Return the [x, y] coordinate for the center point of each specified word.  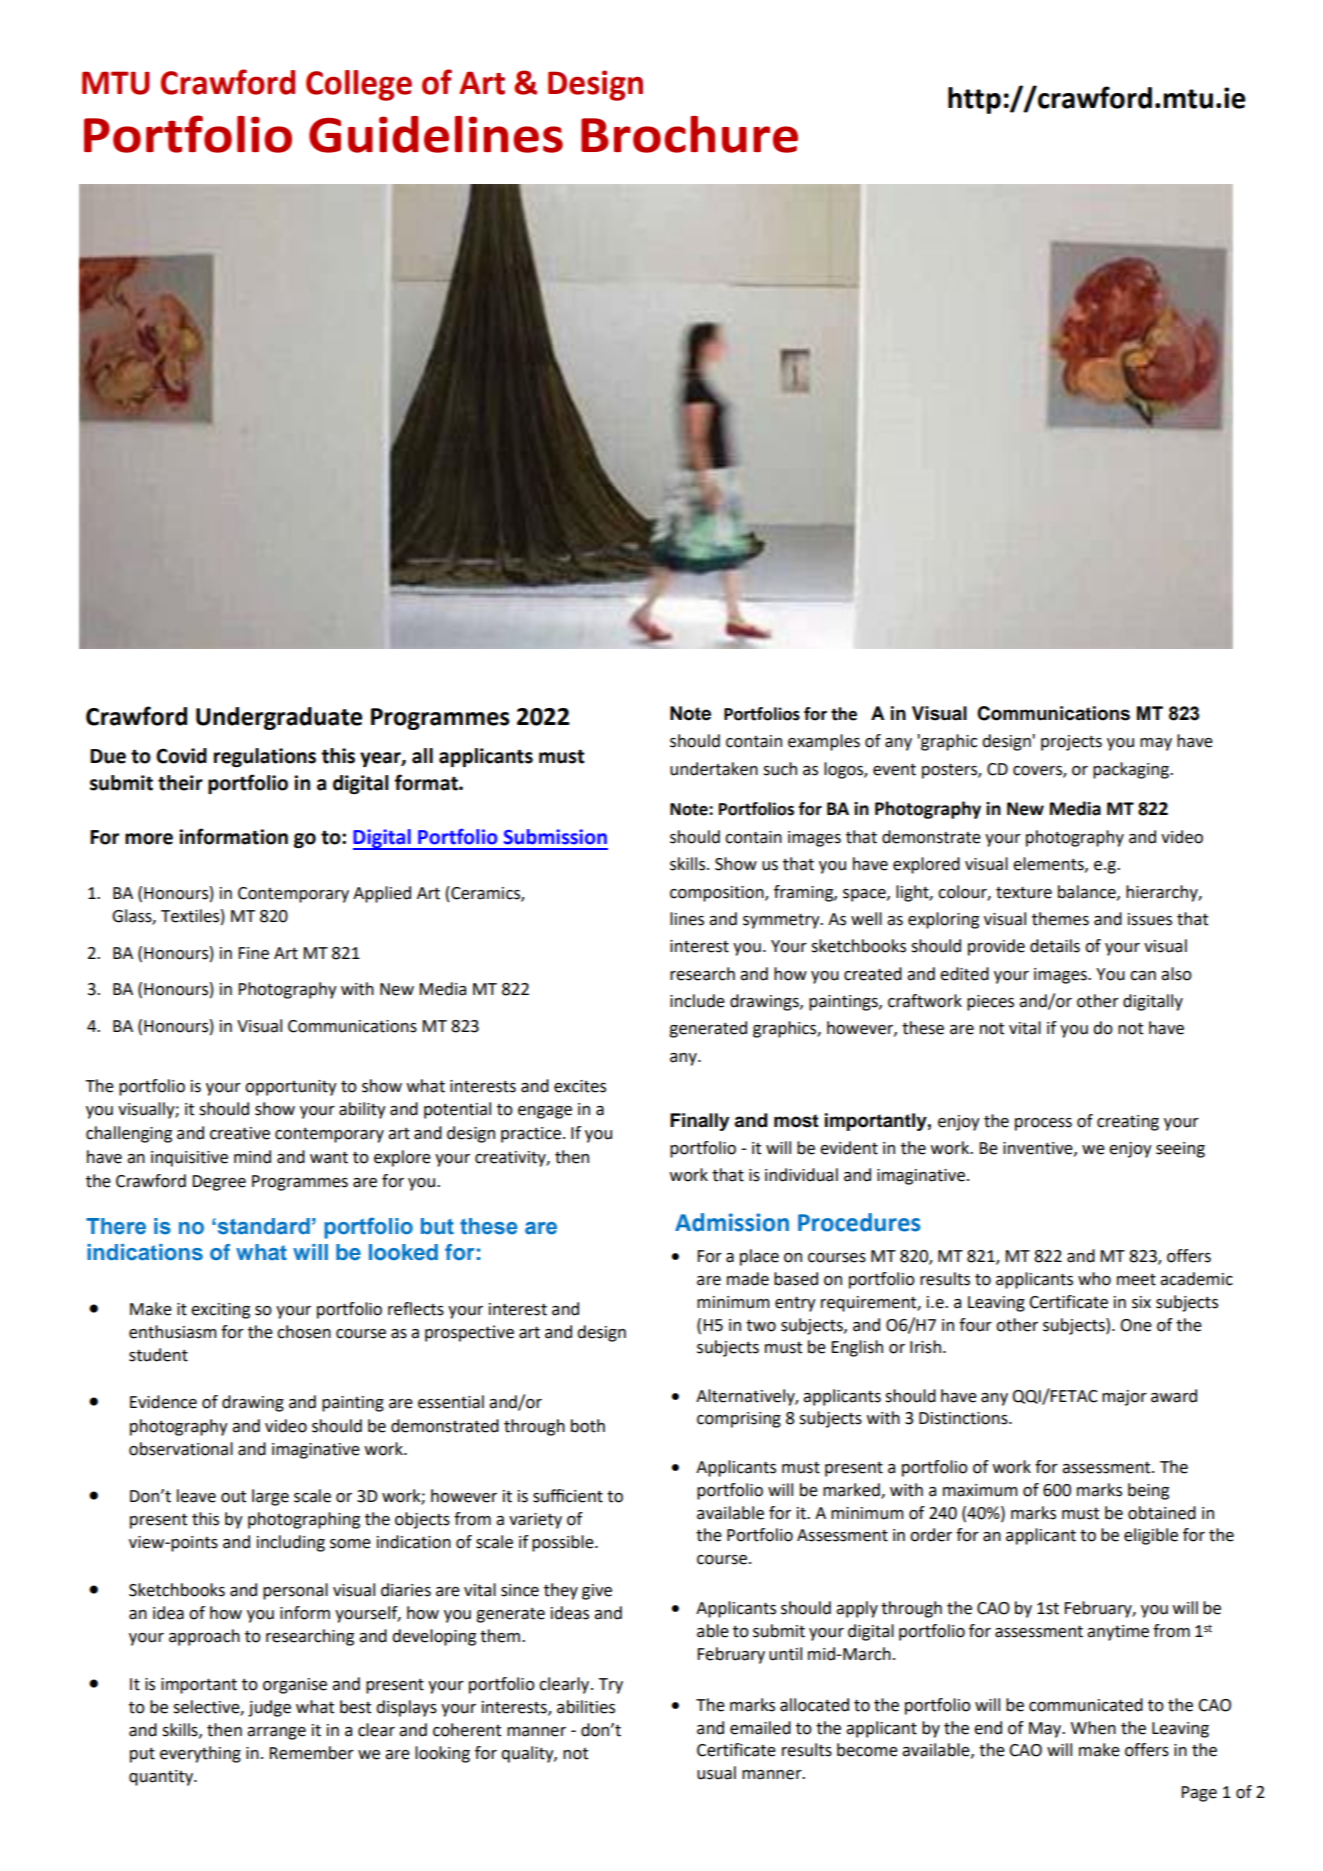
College [359, 85]
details [1055, 946]
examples [824, 742]
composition [718, 894]
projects [1071, 743]
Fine [254, 953]
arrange [276, 1733]
